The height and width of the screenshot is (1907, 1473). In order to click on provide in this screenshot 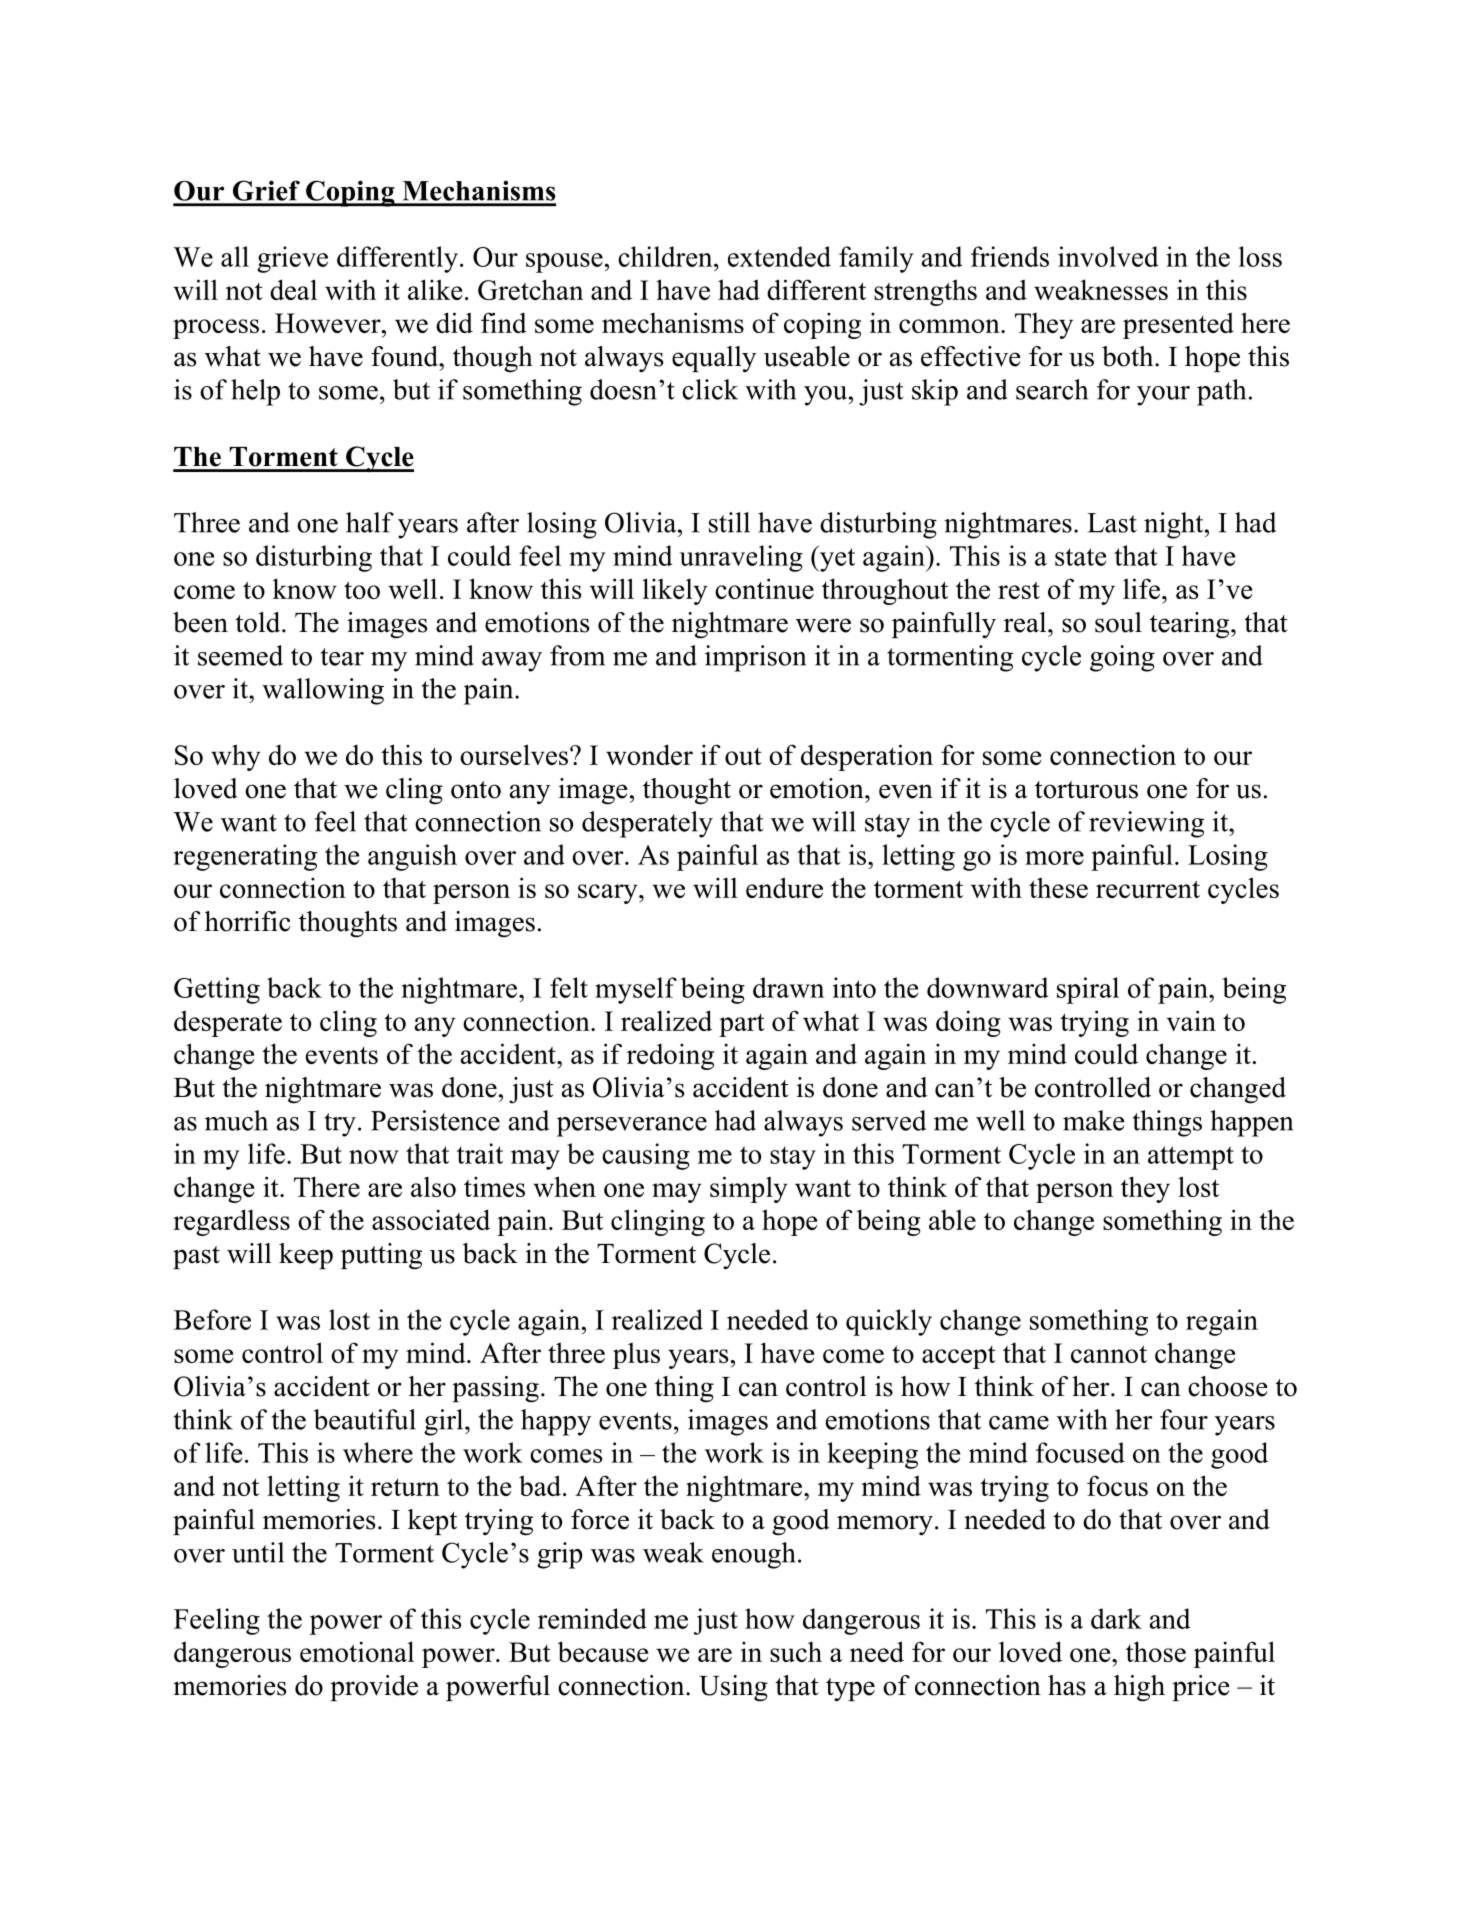, I will do `click(374, 1688)`.
